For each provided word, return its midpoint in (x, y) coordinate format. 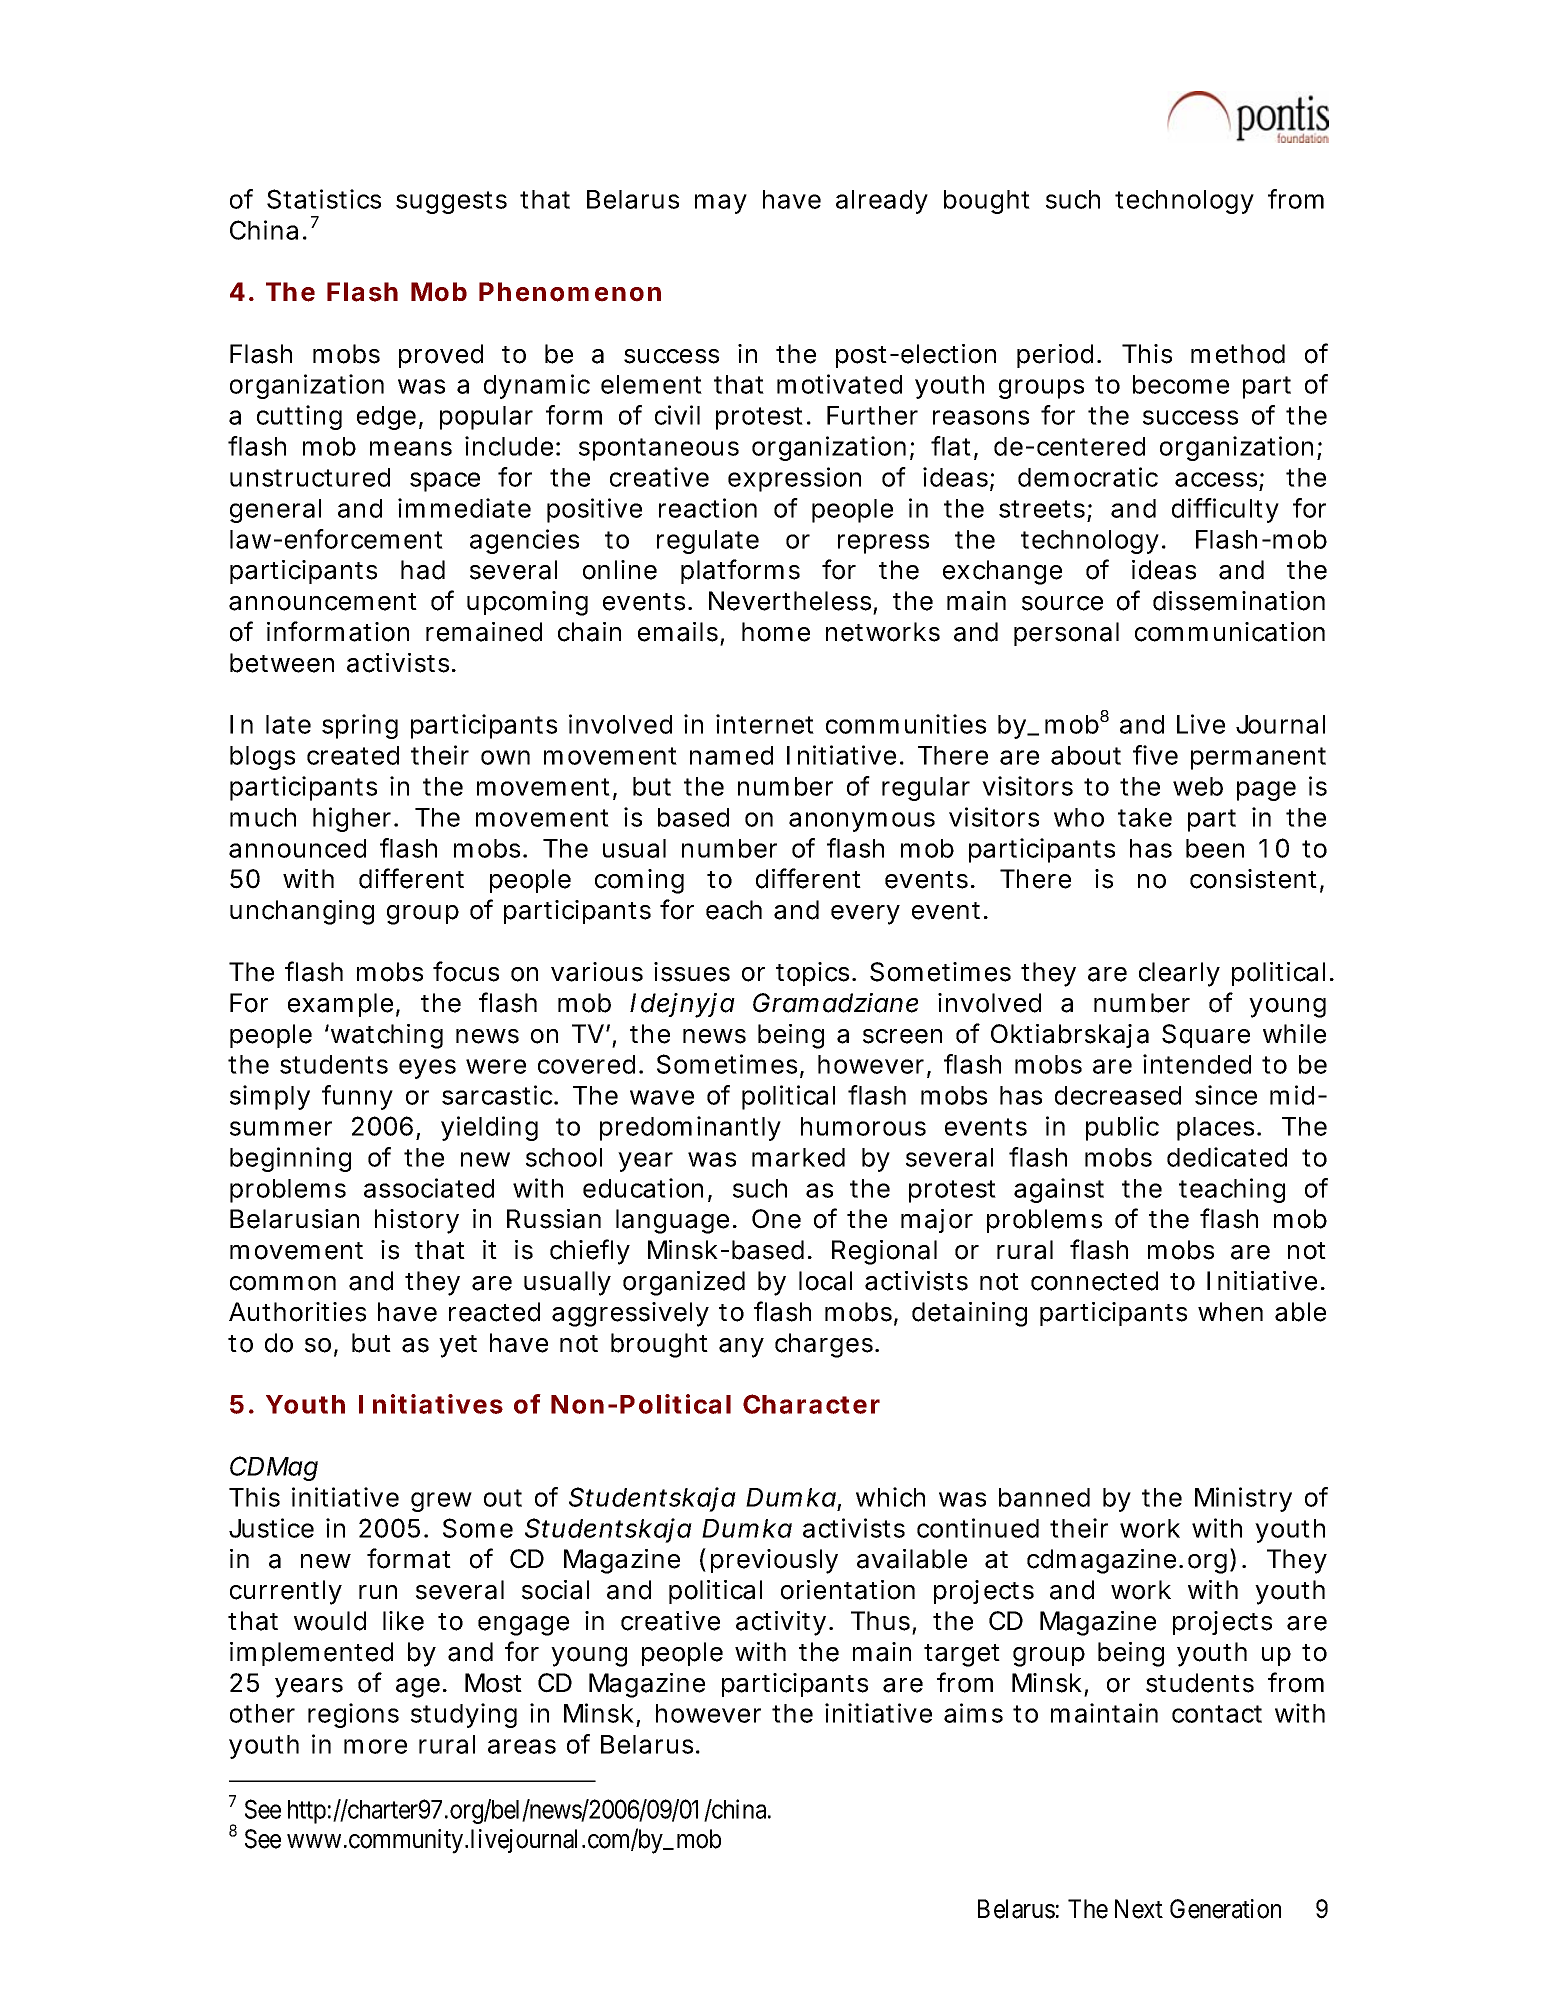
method (1238, 354)
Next (1139, 1909)
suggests (451, 202)
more (375, 1746)
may (721, 204)
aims (973, 1713)
